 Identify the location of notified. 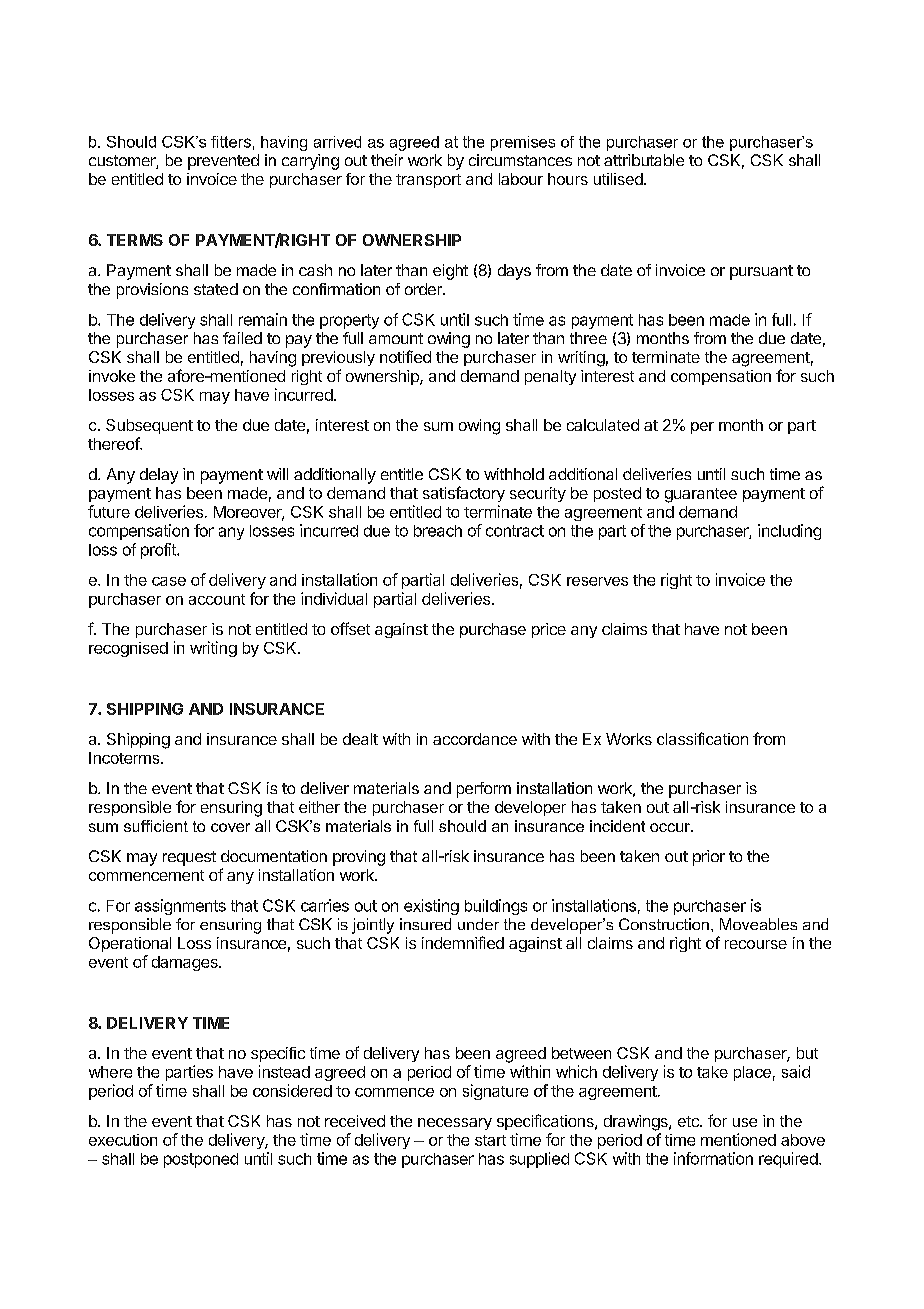
(405, 356).
